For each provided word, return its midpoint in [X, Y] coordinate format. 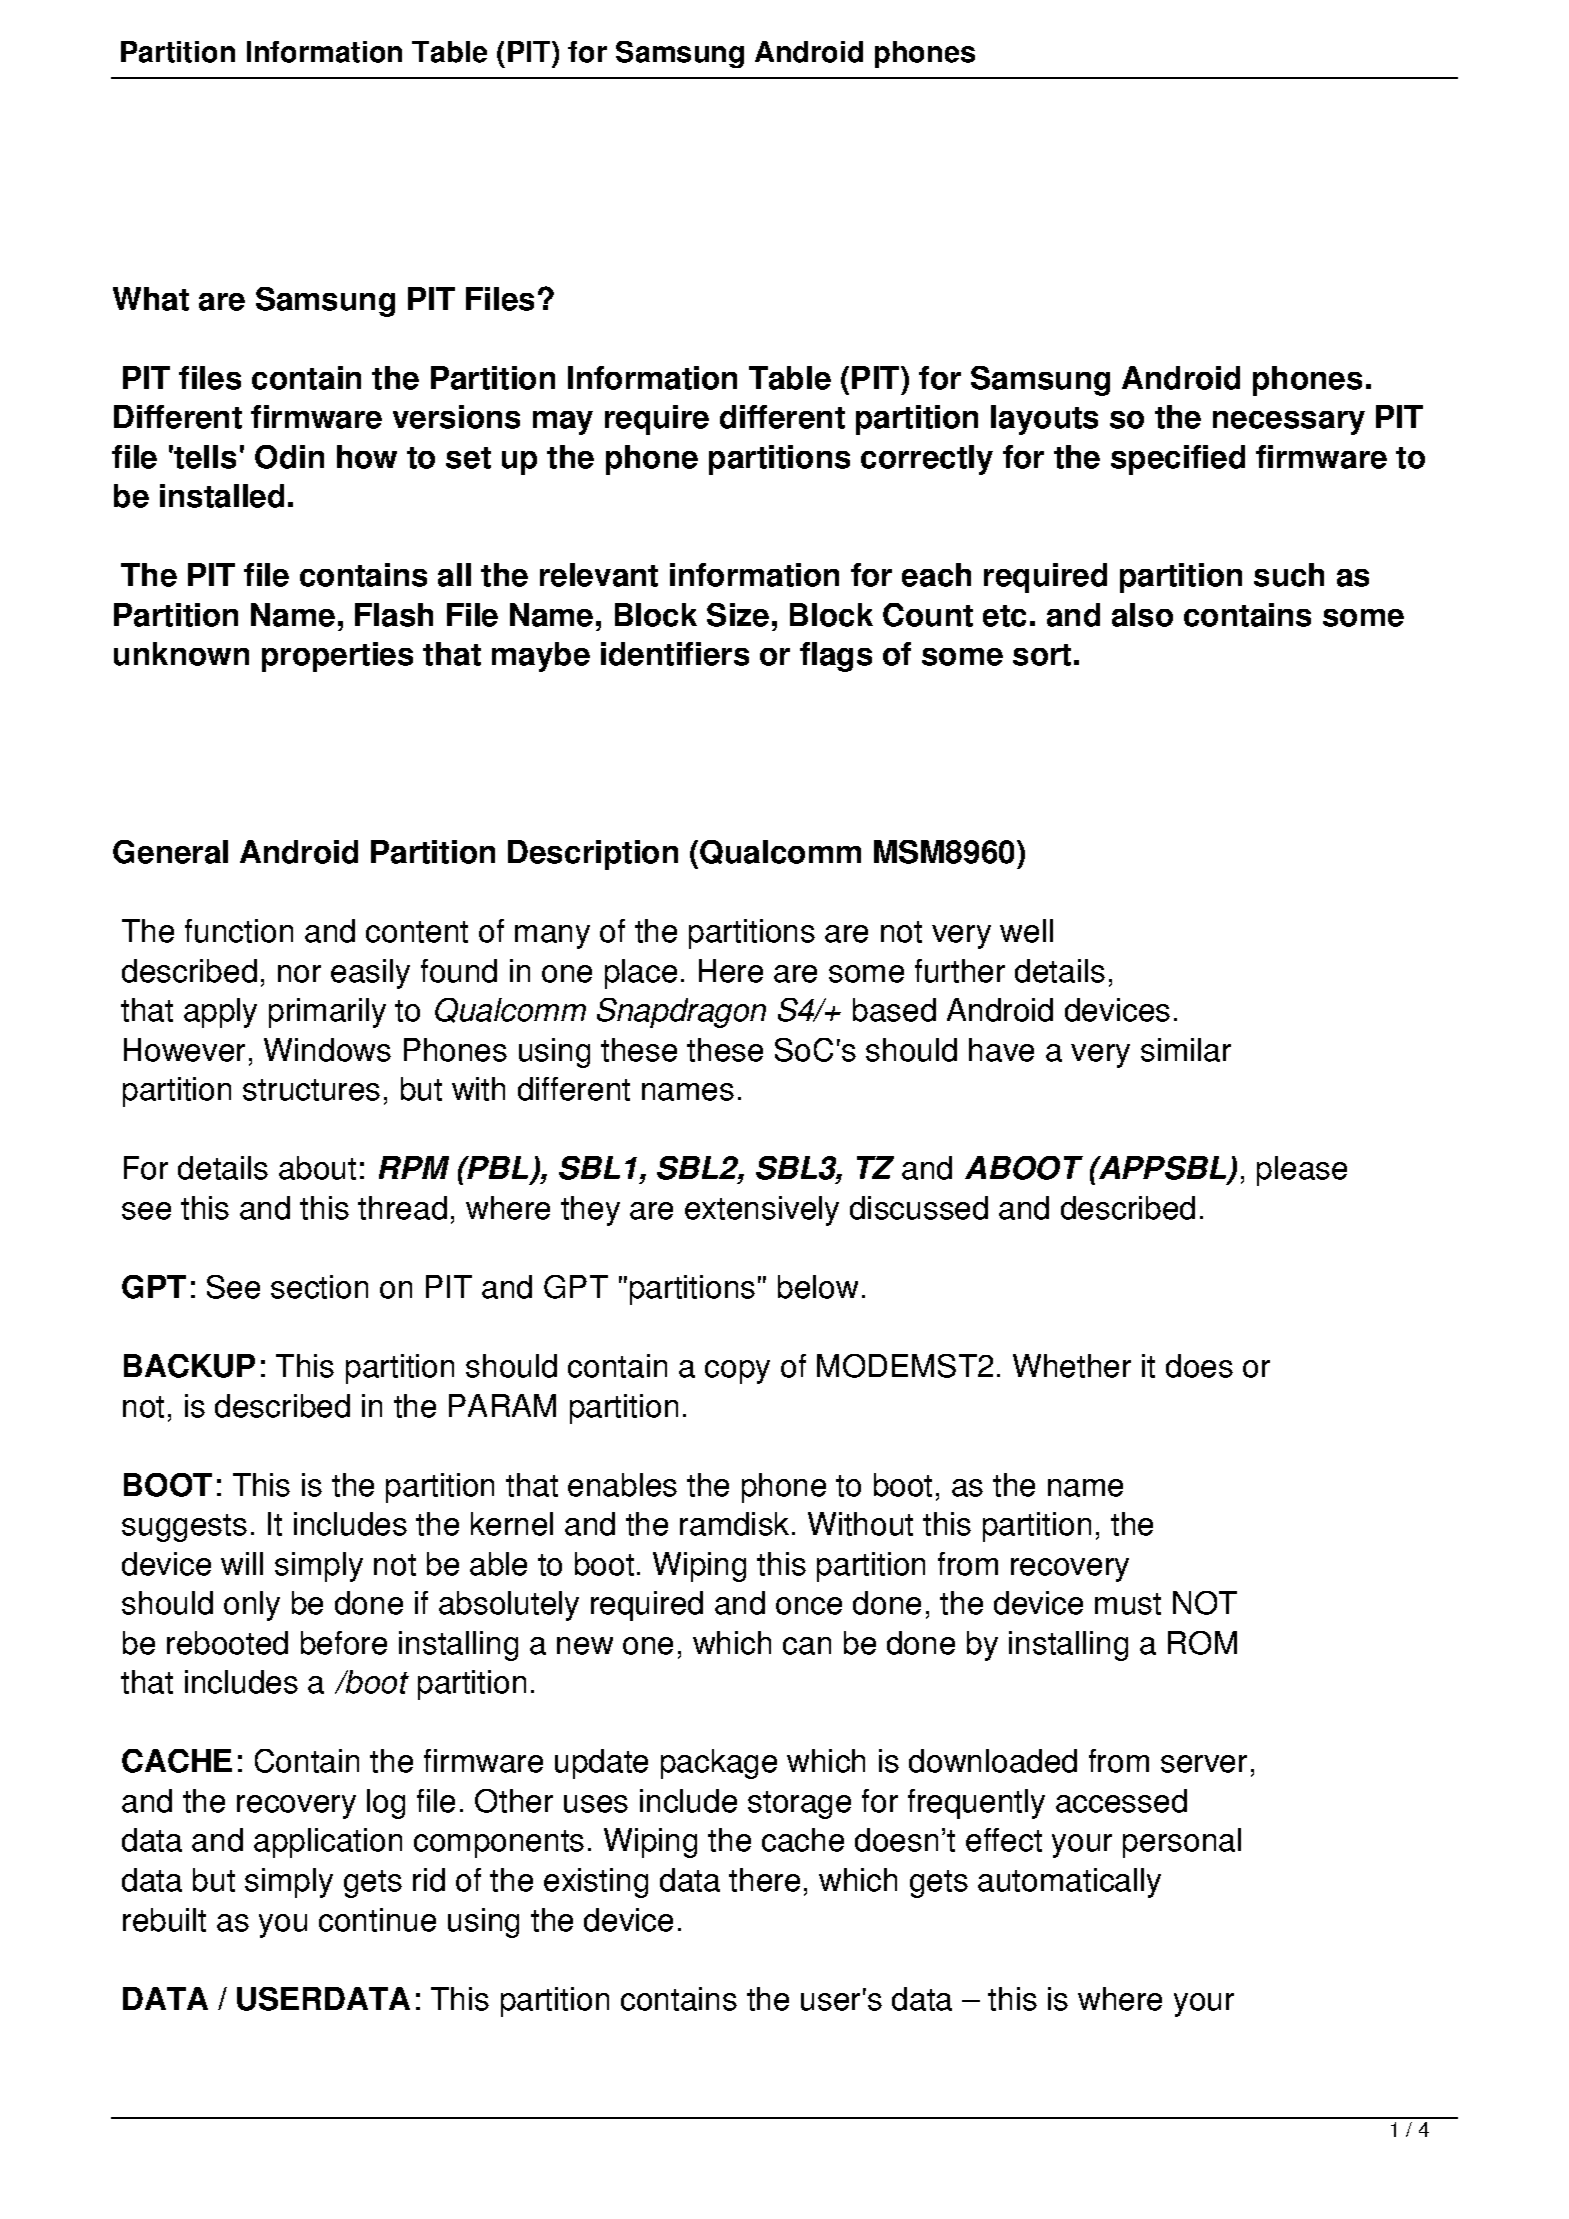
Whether [1072, 1366]
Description [593, 855]
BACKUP [189, 1366]
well [1026, 931]
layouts [1044, 420]
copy [737, 1372]
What [151, 299]
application [328, 1843]
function [239, 931]
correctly [927, 460]
